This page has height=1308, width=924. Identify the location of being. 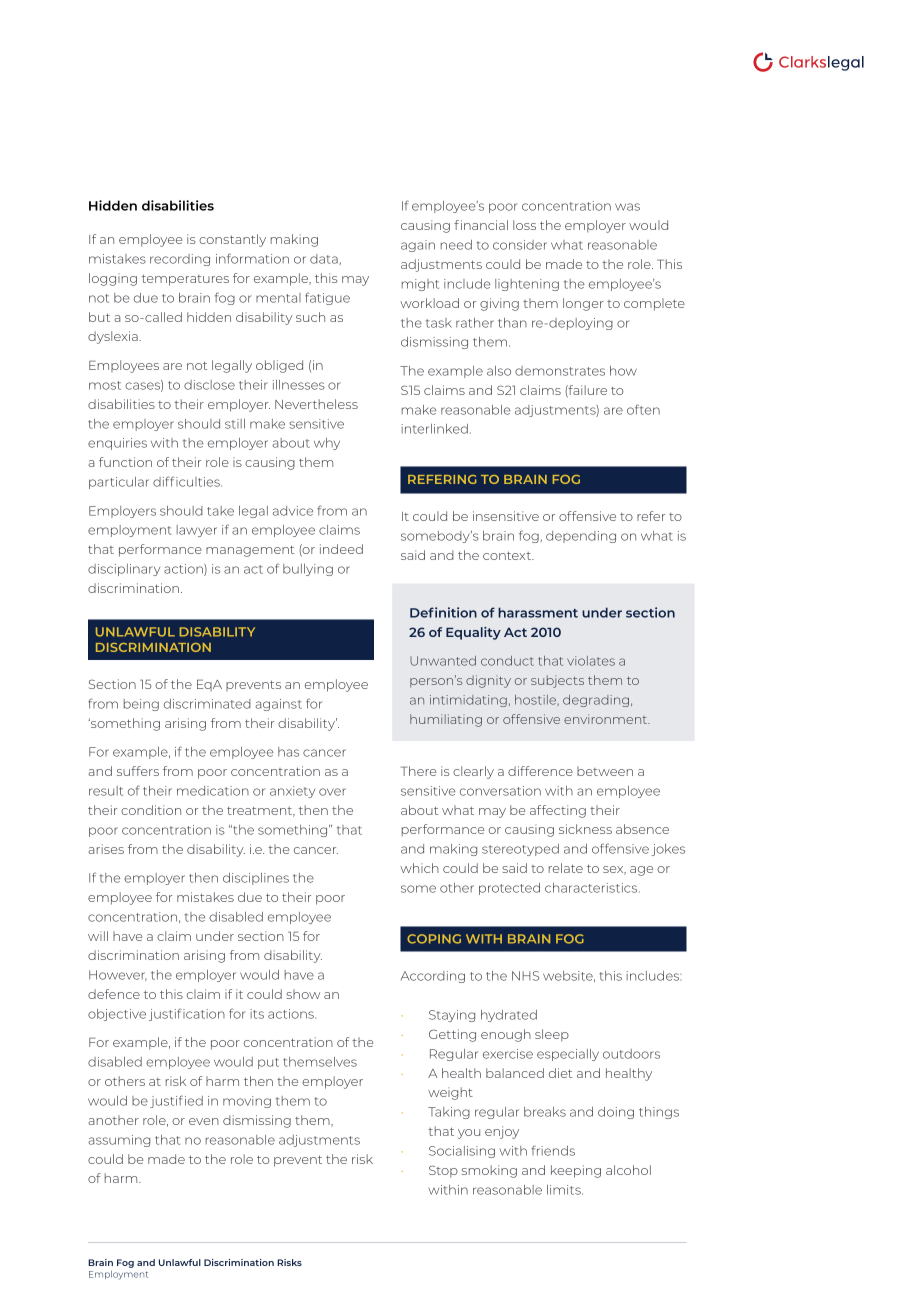
(141, 705).
